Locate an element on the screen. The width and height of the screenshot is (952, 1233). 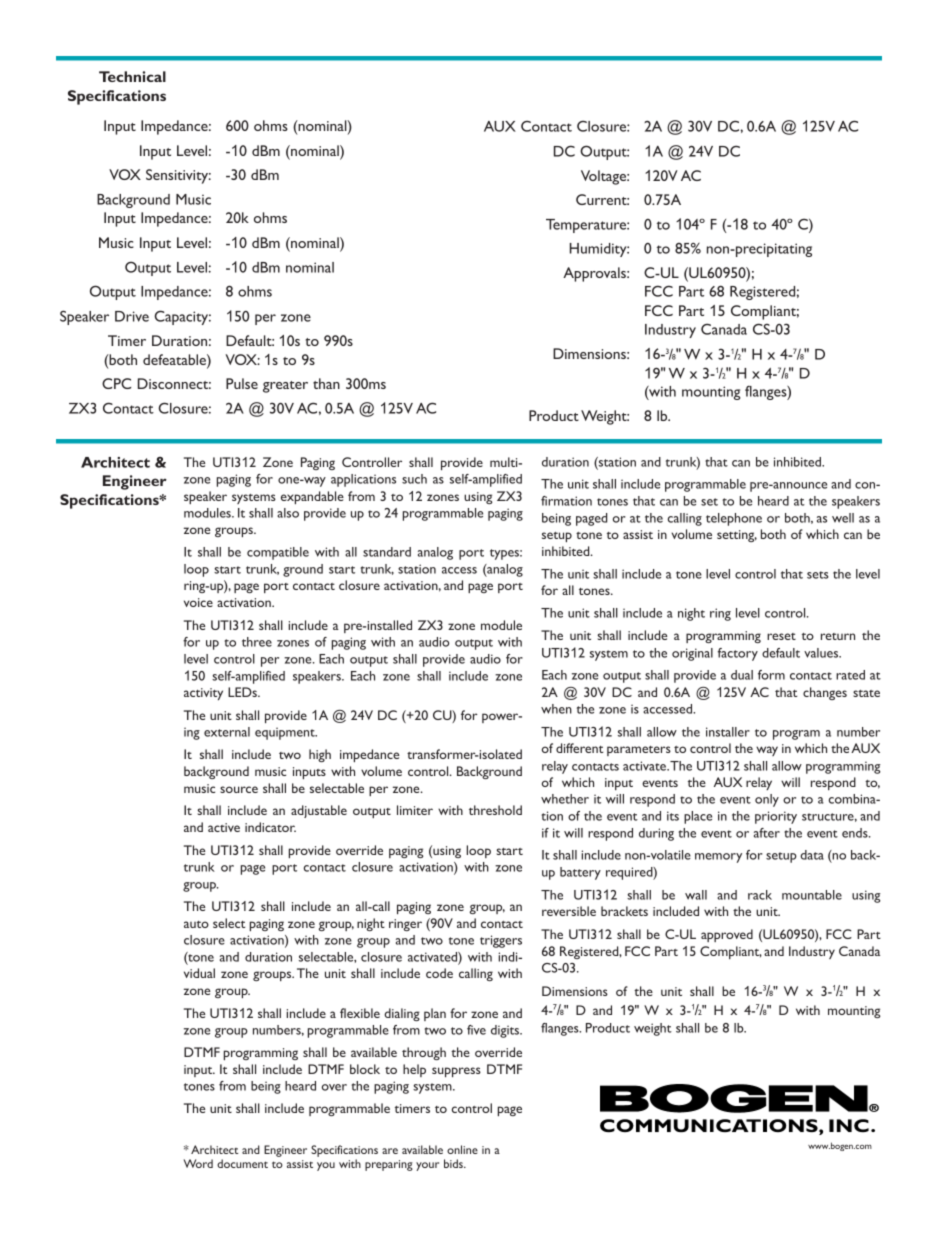
Technical is located at coordinates (132, 76).
